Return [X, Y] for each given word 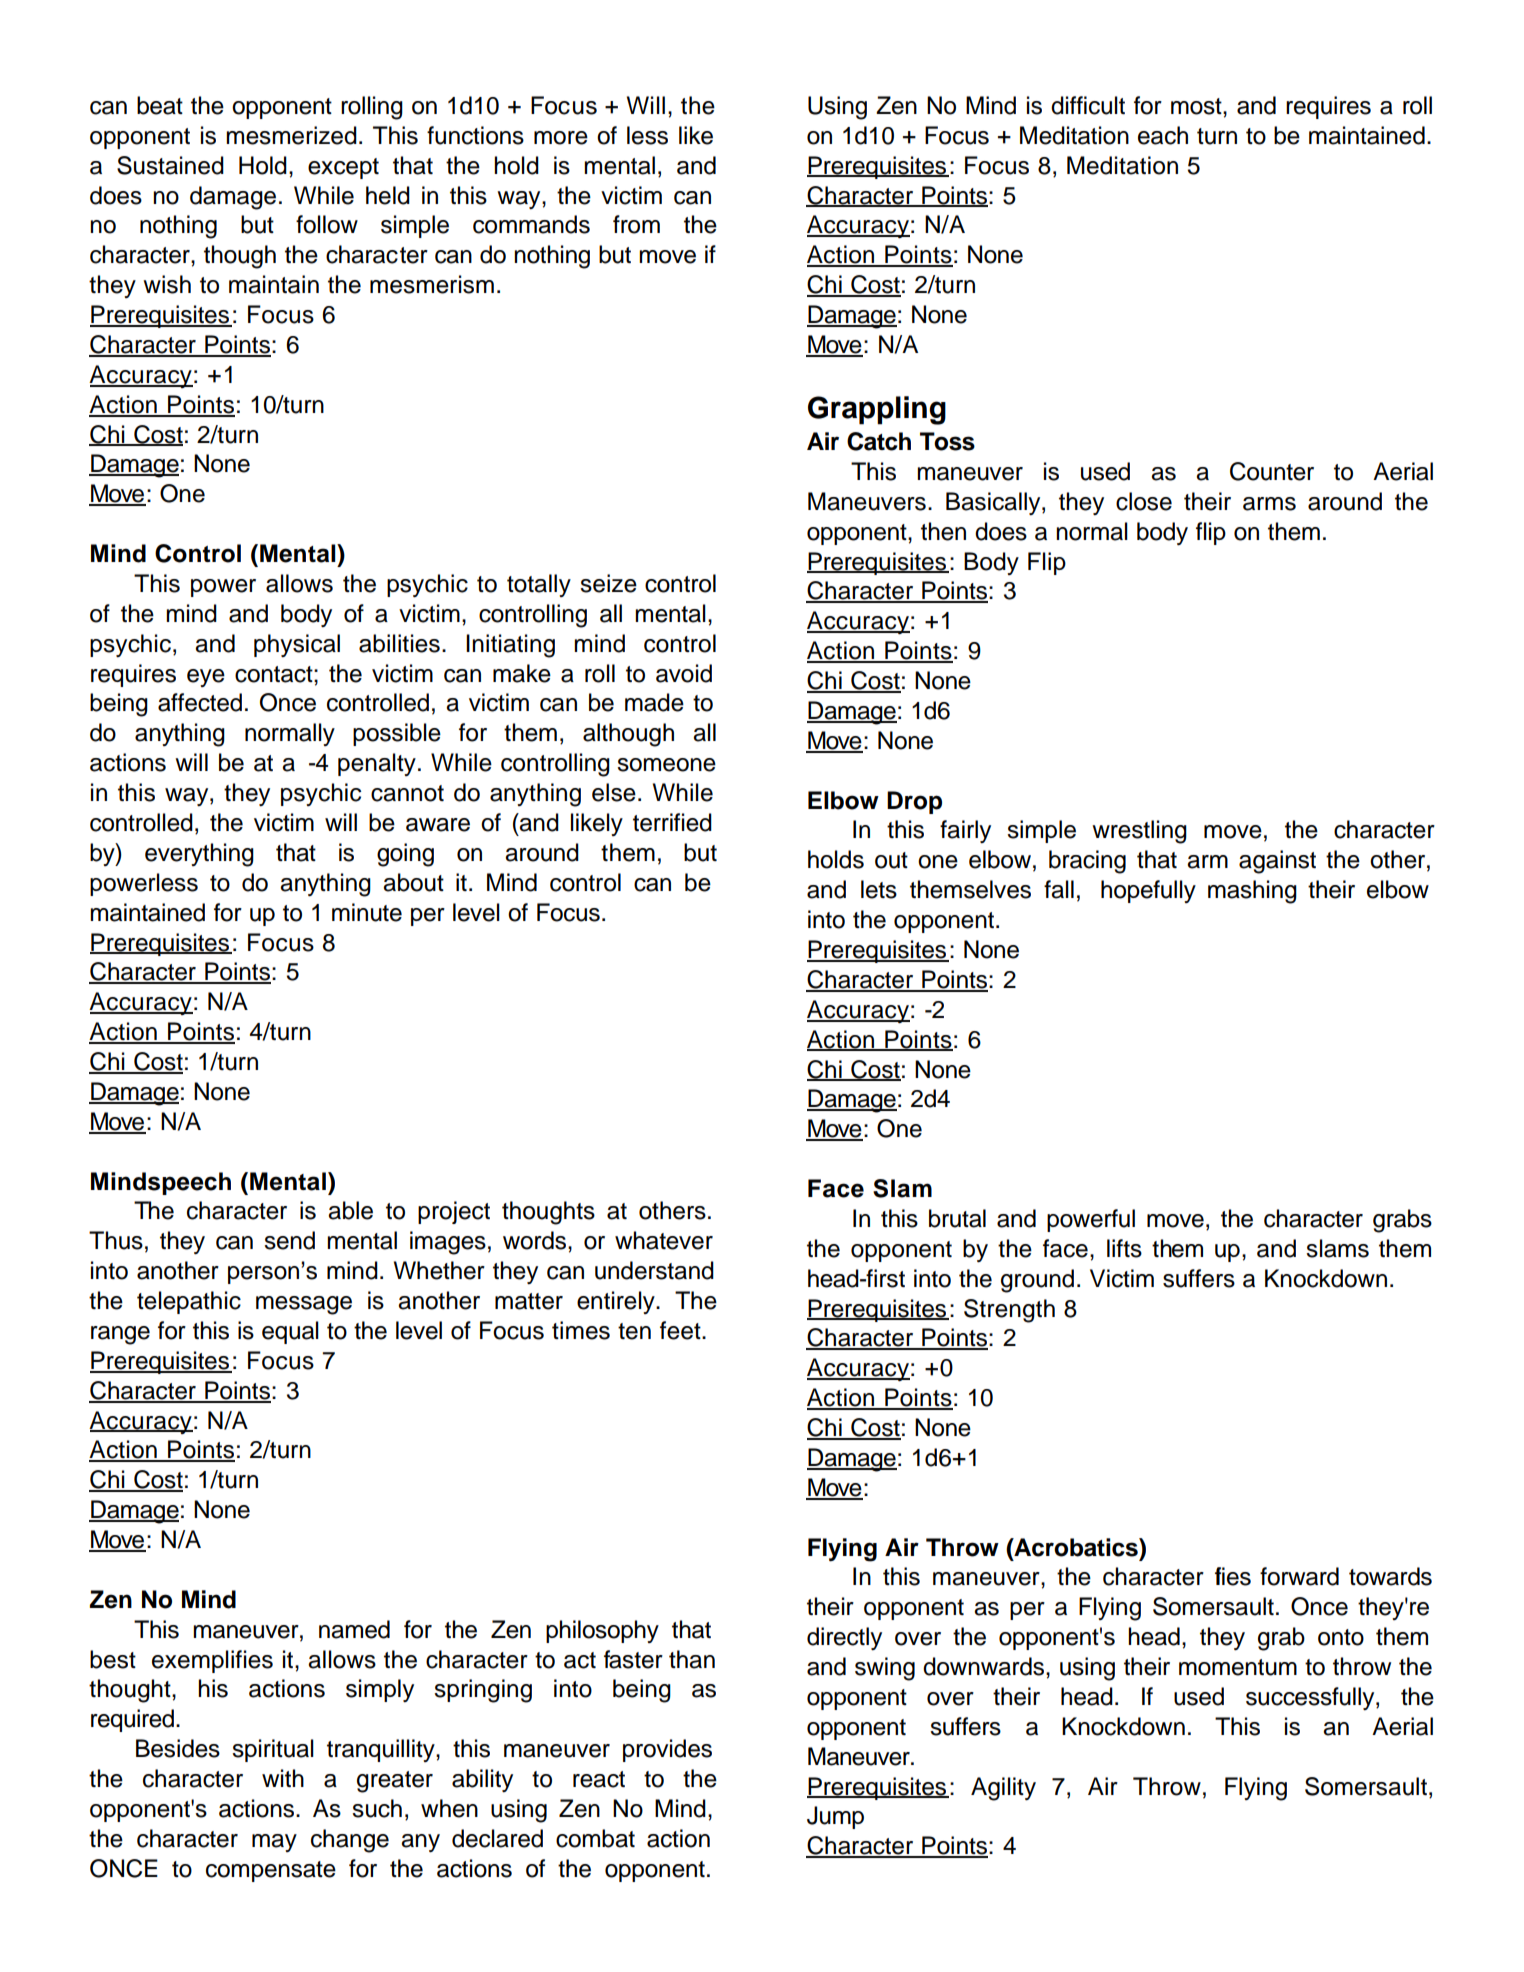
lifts [1124, 1248]
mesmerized [291, 135]
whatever [664, 1240]
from [636, 224]
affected [200, 702]
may [274, 1843]
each [1163, 135]
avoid [684, 673]
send [289, 1240]
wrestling [1139, 832]
